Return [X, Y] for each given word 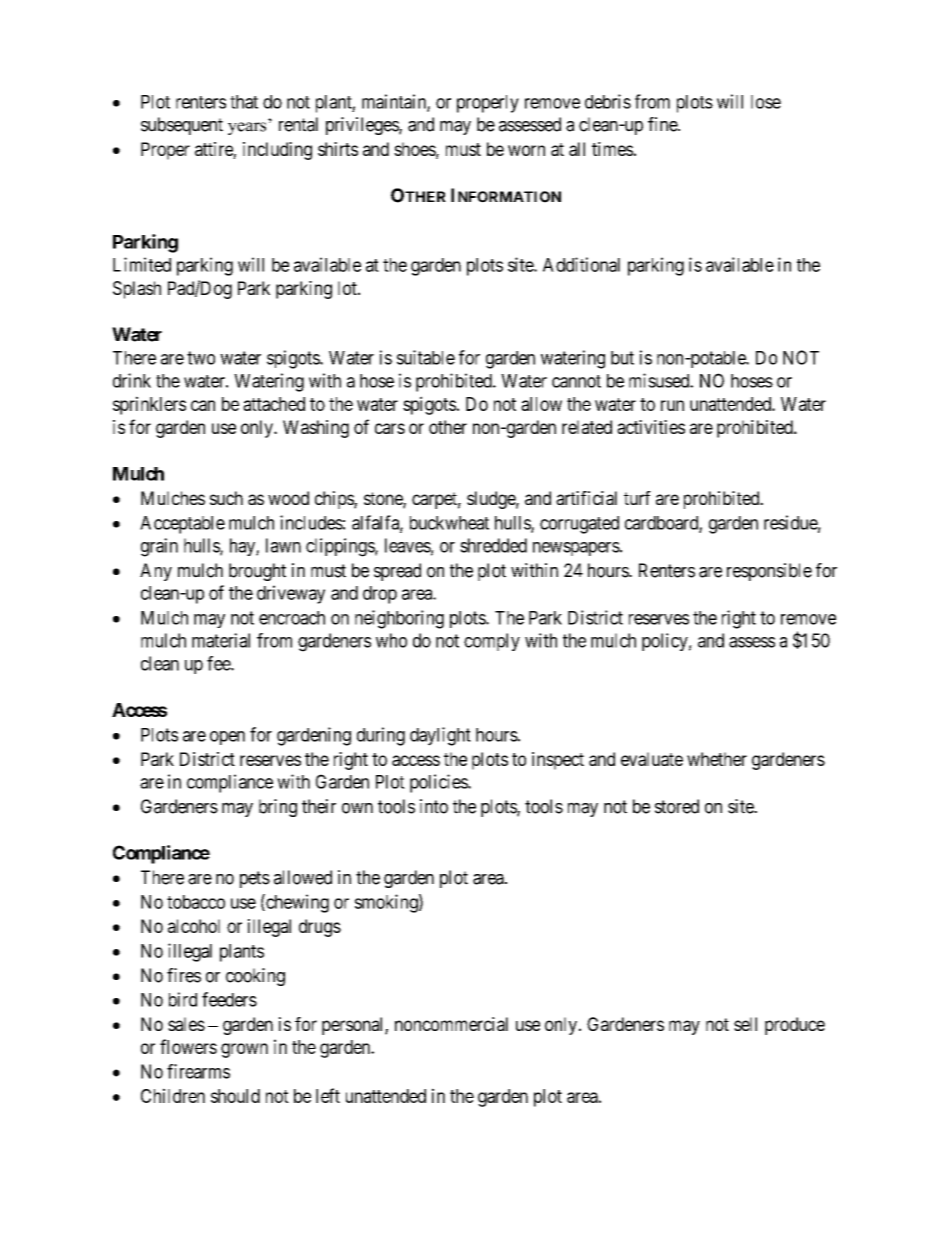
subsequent [182, 126]
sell [745, 1024]
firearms [198, 1071]
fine [663, 124]
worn [526, 150]
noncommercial [451, 1024]
